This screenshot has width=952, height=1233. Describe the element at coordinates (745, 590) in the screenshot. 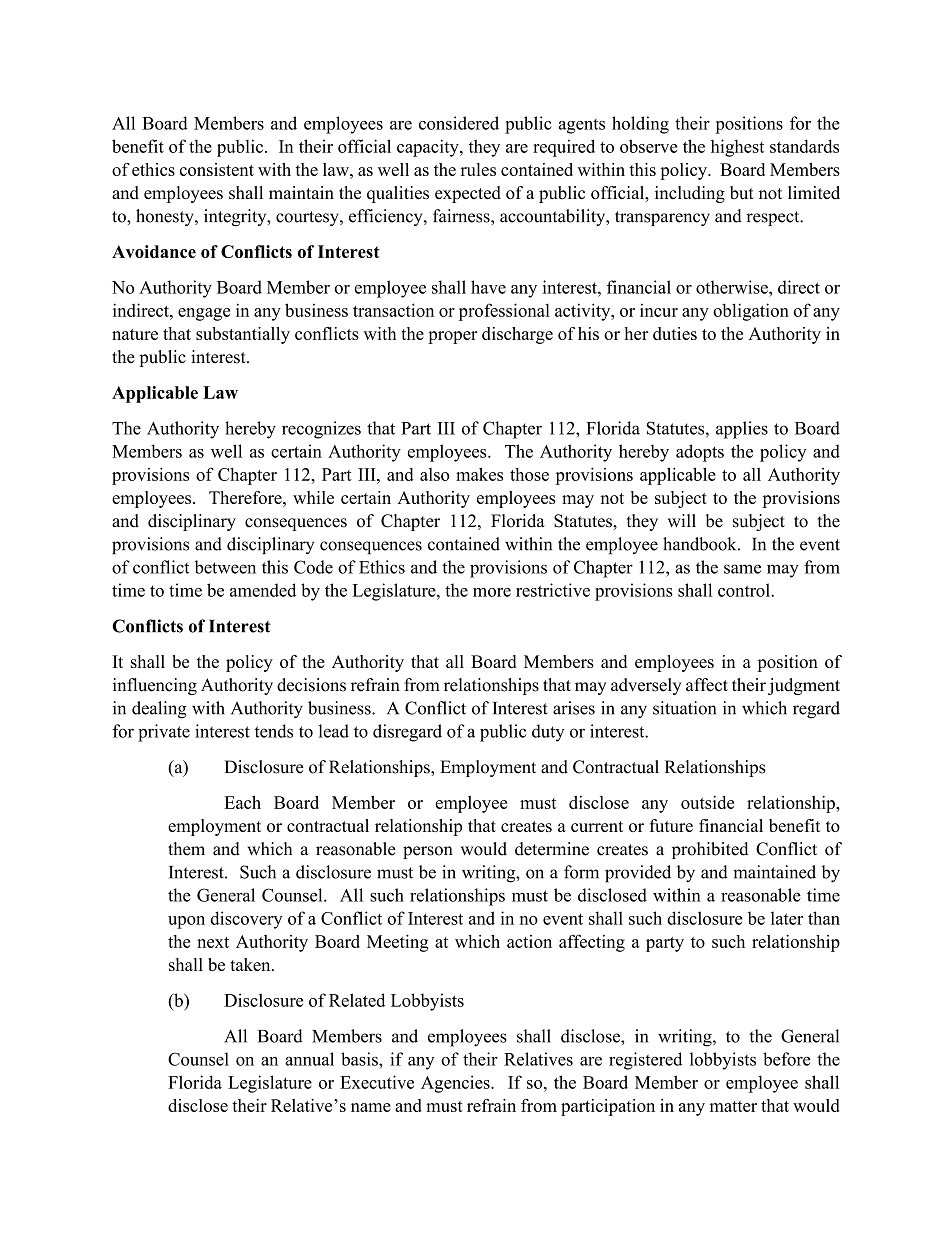

I see `control` at that location.
